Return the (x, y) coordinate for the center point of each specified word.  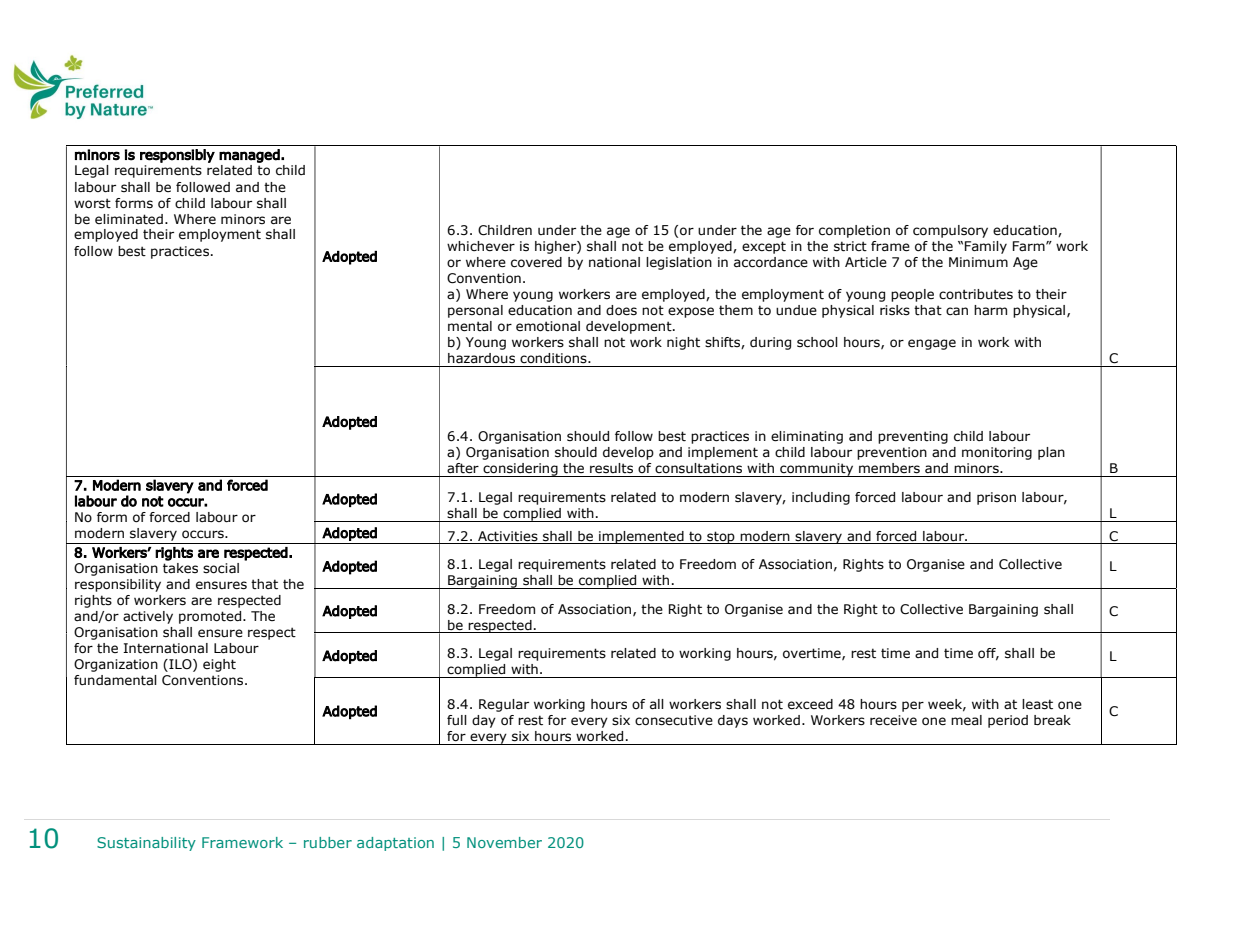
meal (966, 720)
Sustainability (146, 844)
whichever (481, 246)
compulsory (950, 231)
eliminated (129, 219)
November (504, 842)
